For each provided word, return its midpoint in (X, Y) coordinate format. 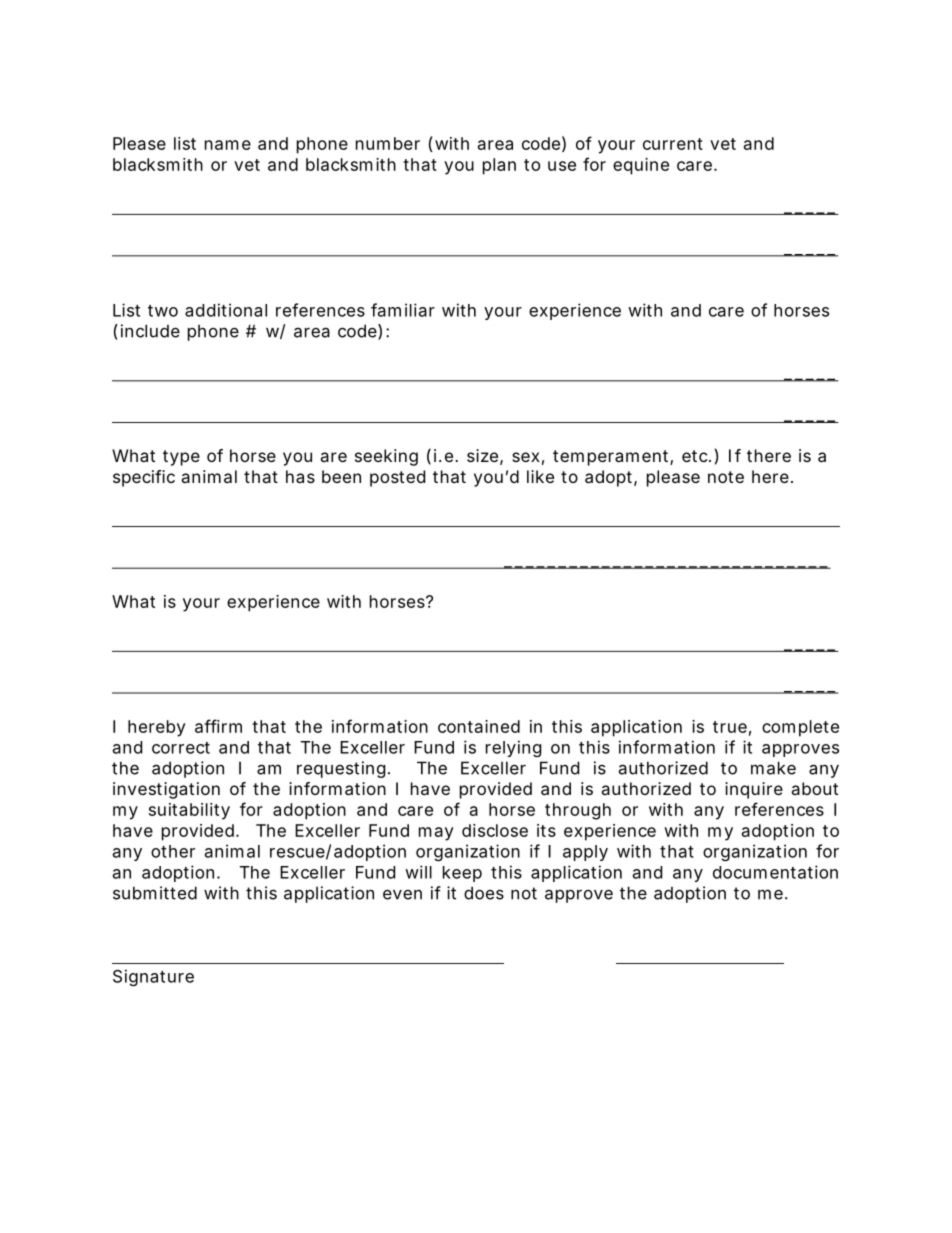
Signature (153, 977)
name (228, 145)
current (673, 144)
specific (144, 478)
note (726, 477)
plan (499, 166)
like (540, 476)
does (484, 893)
